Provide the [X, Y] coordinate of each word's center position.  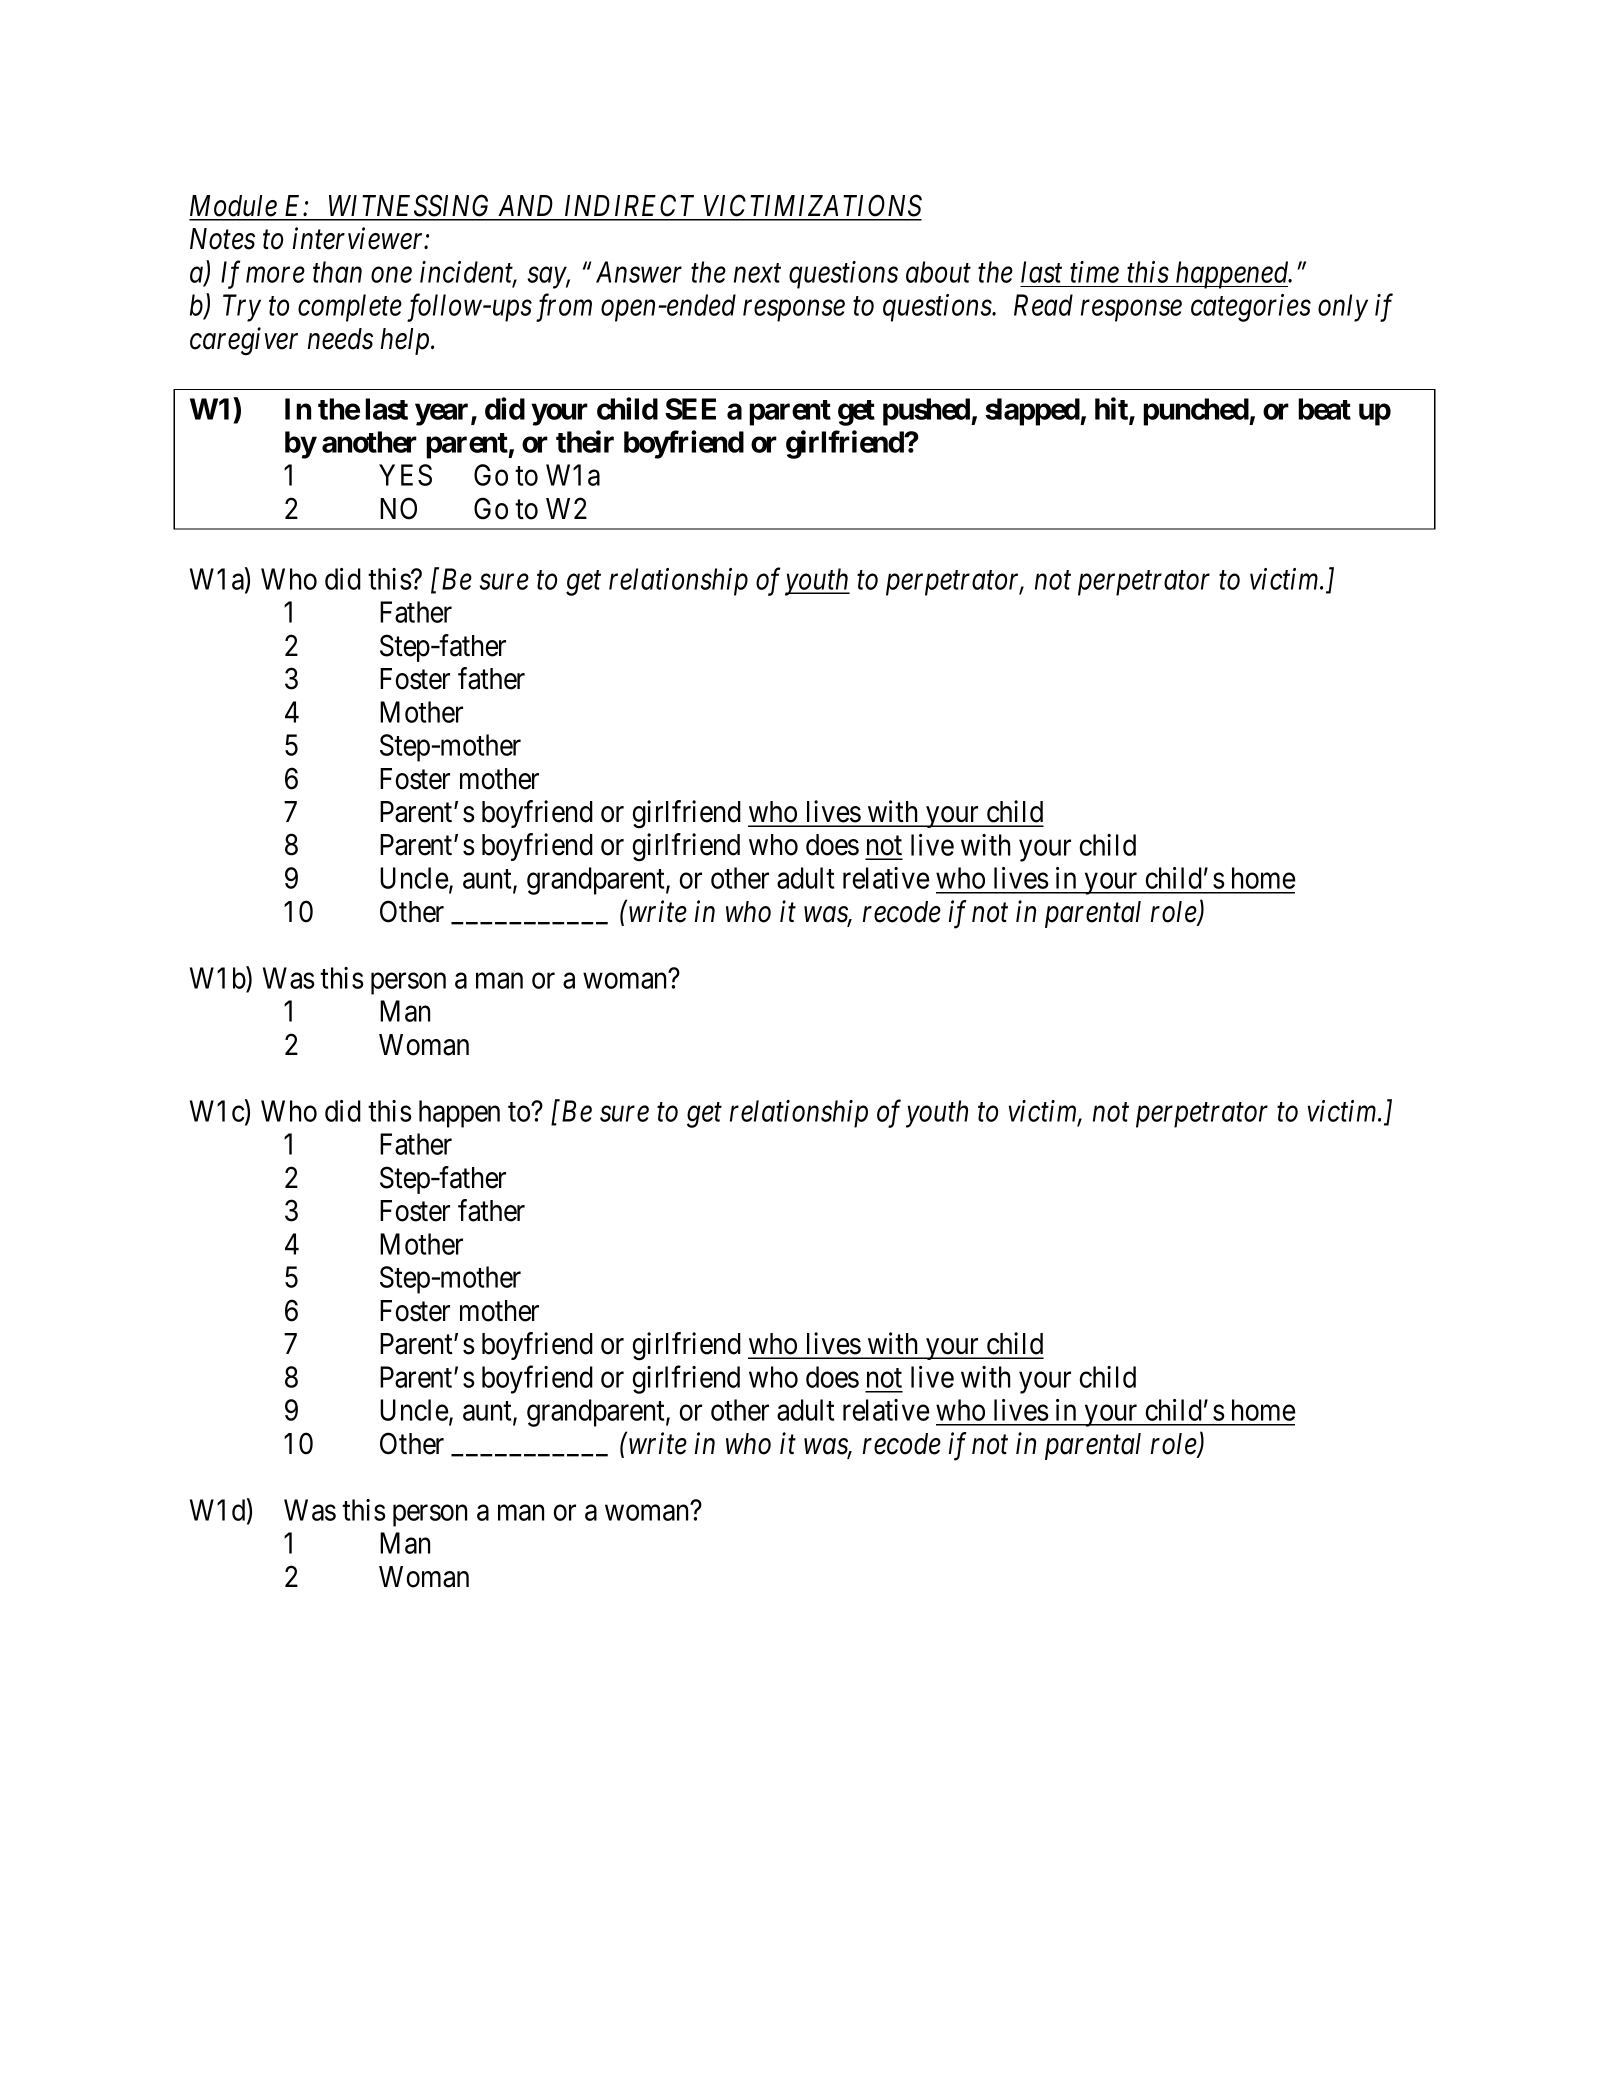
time [1094, 272]
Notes [222, 239]
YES [405, 475]
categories [1251, 308]
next [757, 273]
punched [1196, 412]
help [406, 341]
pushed [927, 412]
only [1343, 308]
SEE [690, 409]
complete [350, 308]
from [564, 308]
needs [340, 339]
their [585, 441]
